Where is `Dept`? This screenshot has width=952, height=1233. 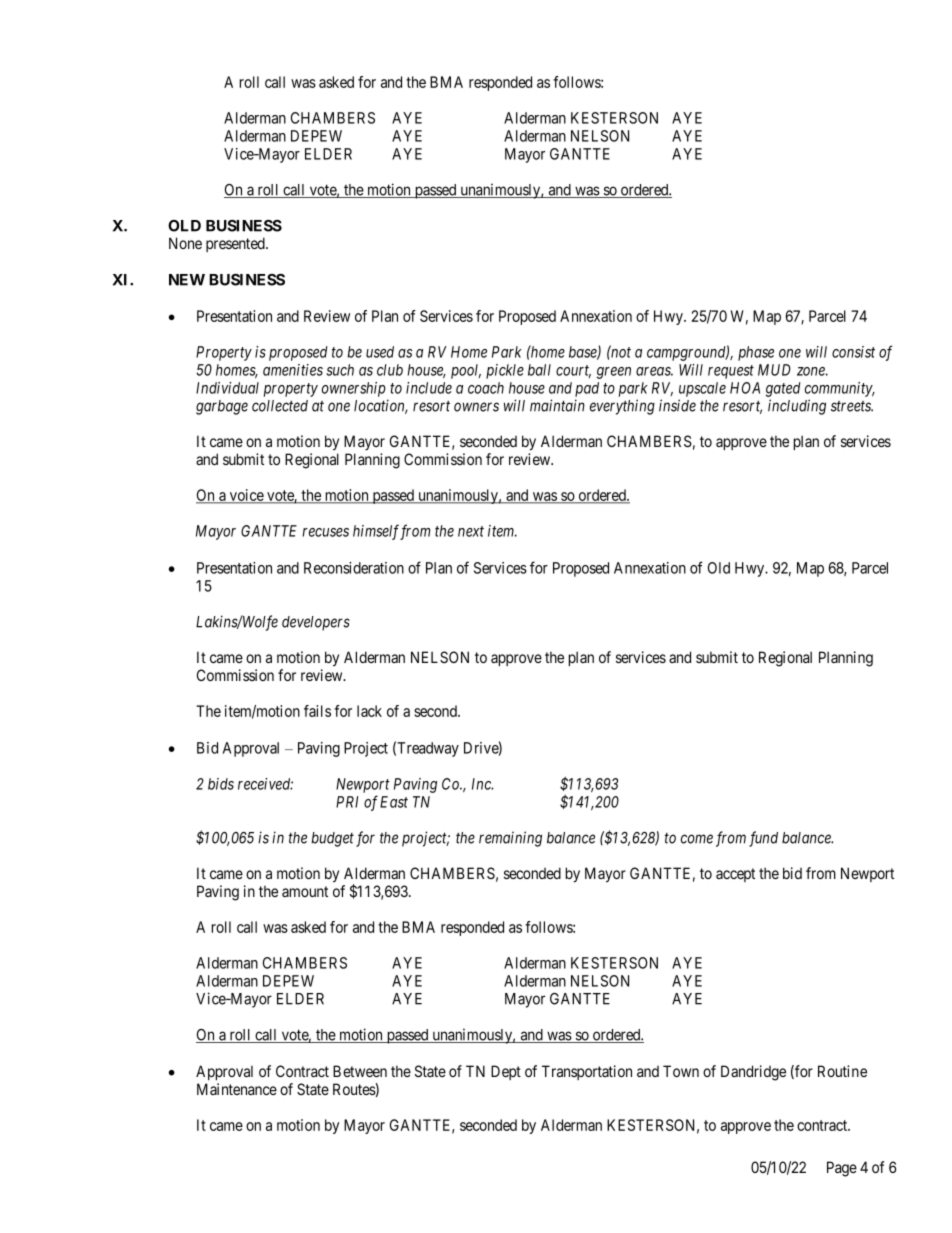 Dept is located at coordinates (506, 1072).
